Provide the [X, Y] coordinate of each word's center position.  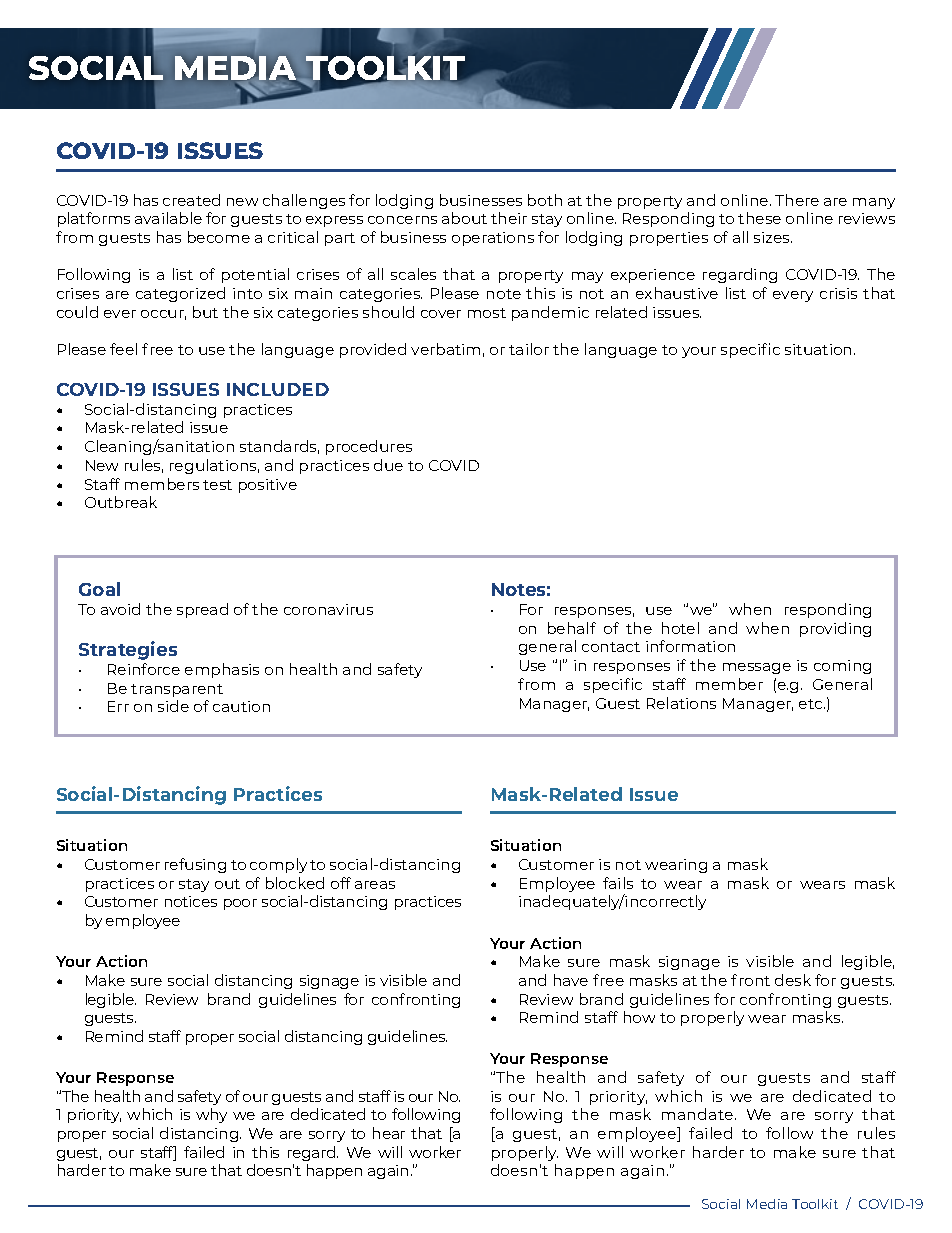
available [168, 218]
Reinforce [144, 669]
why [211, 1115]
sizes [773, 237]
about [464, 218]
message [757, 668]
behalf [572, 628]
